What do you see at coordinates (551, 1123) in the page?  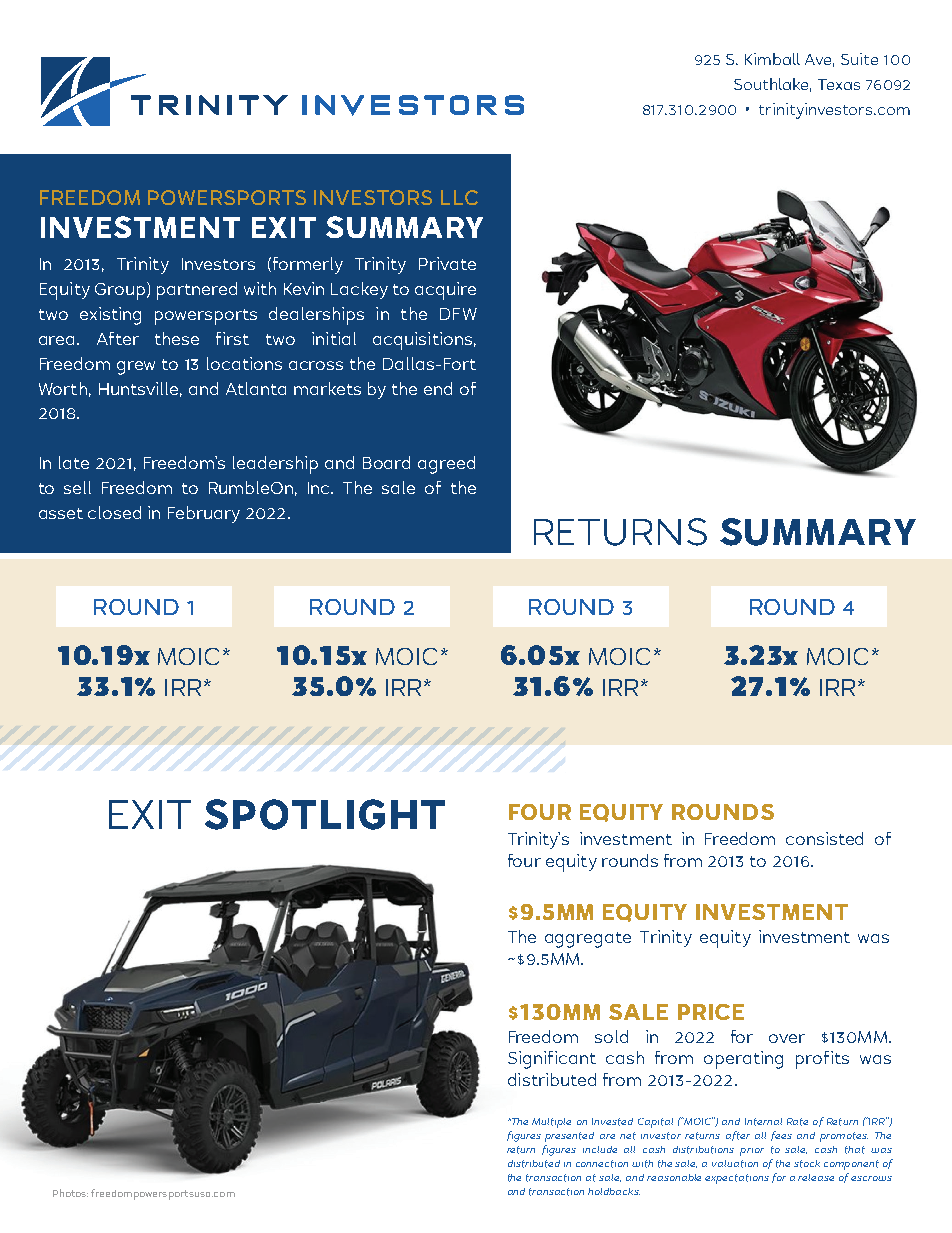 I see `Multiple` at bounding box center [551, 1123].
